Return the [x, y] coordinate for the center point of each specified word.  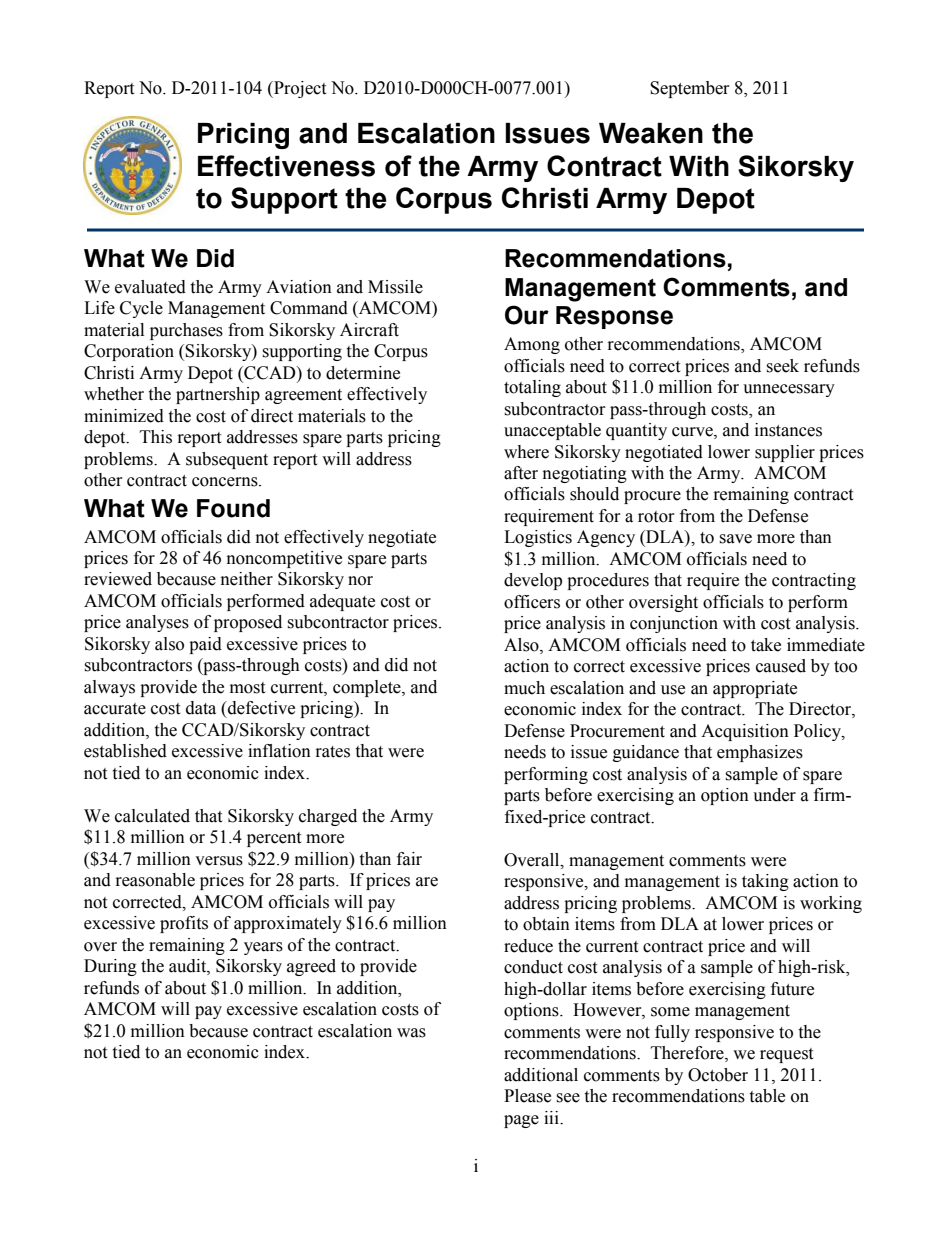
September [690, 89]
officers [532, 602]
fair [409, 859]
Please [527, 1096]
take [766, 645]
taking [765, 882]
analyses [157, 623]
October [718, 1075]
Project [299, 89]
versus [219, 861]
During [110, 967]
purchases [186, 331]
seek [782, 366]
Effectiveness [286, 166]
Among [532, 345]
